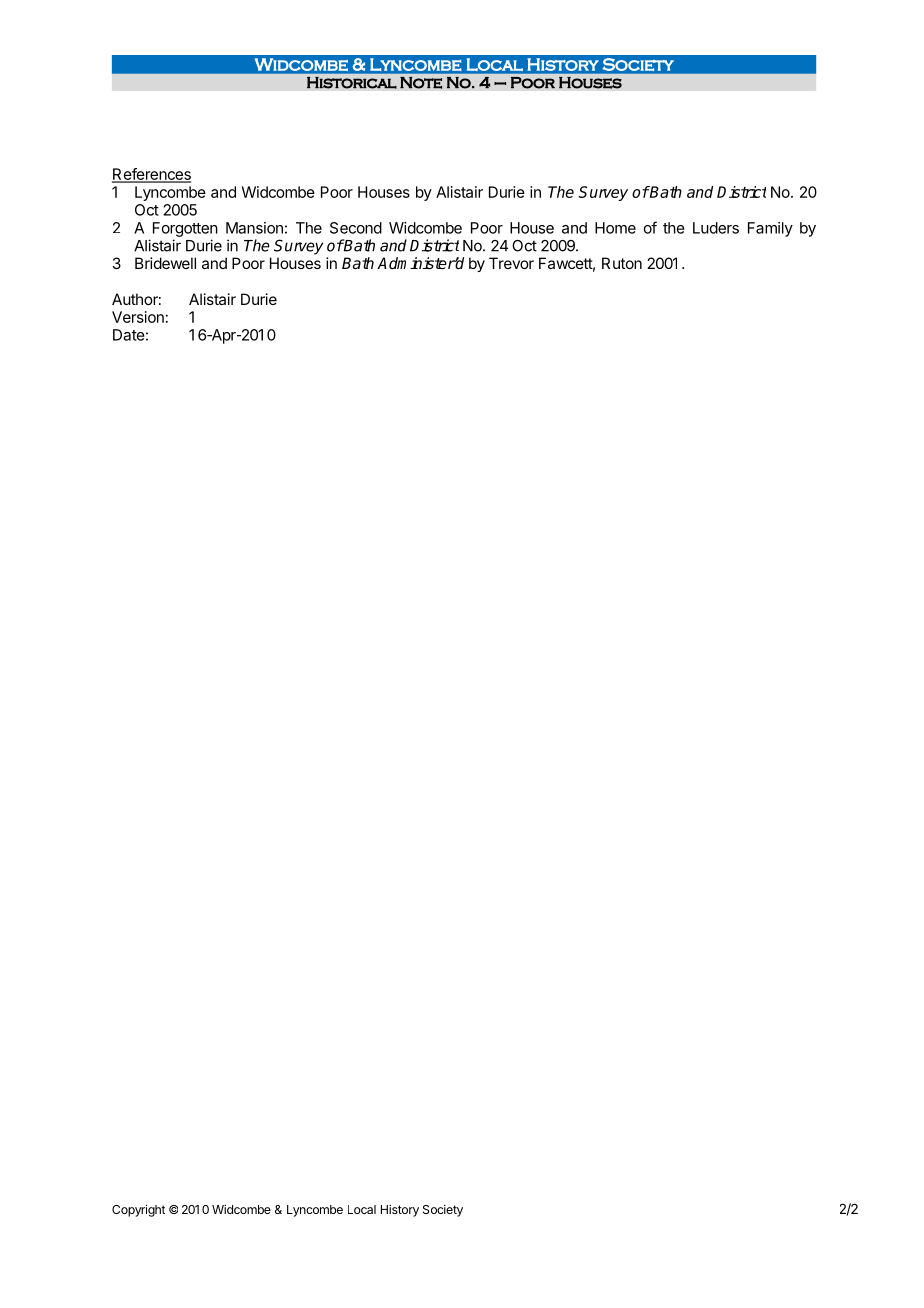 This screenshot has width=924, height=1308. What do you see at coordinates (421, 83) in the screenshot?
I see `Note` at bounding box center [421, 83].
